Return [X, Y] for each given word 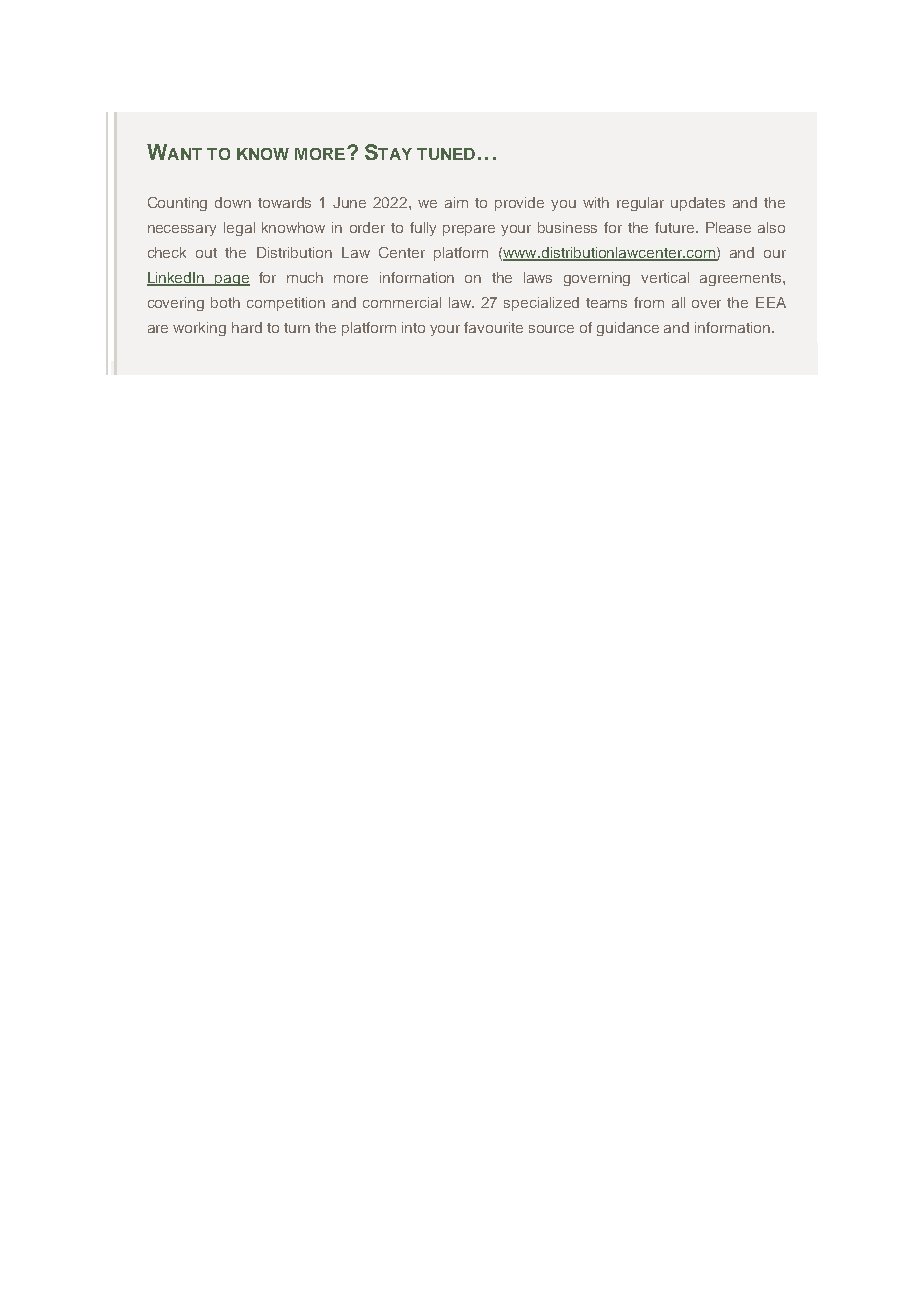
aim [456, 202]
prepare [469, 230]
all [678, 302]
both [225, 302]
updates [698, 204]
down [233, 202]
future [676, 227]
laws [538, 277]
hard [247, 327]
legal [239, 229]
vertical [665, 277]
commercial [402, 302]
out [206, 253]
